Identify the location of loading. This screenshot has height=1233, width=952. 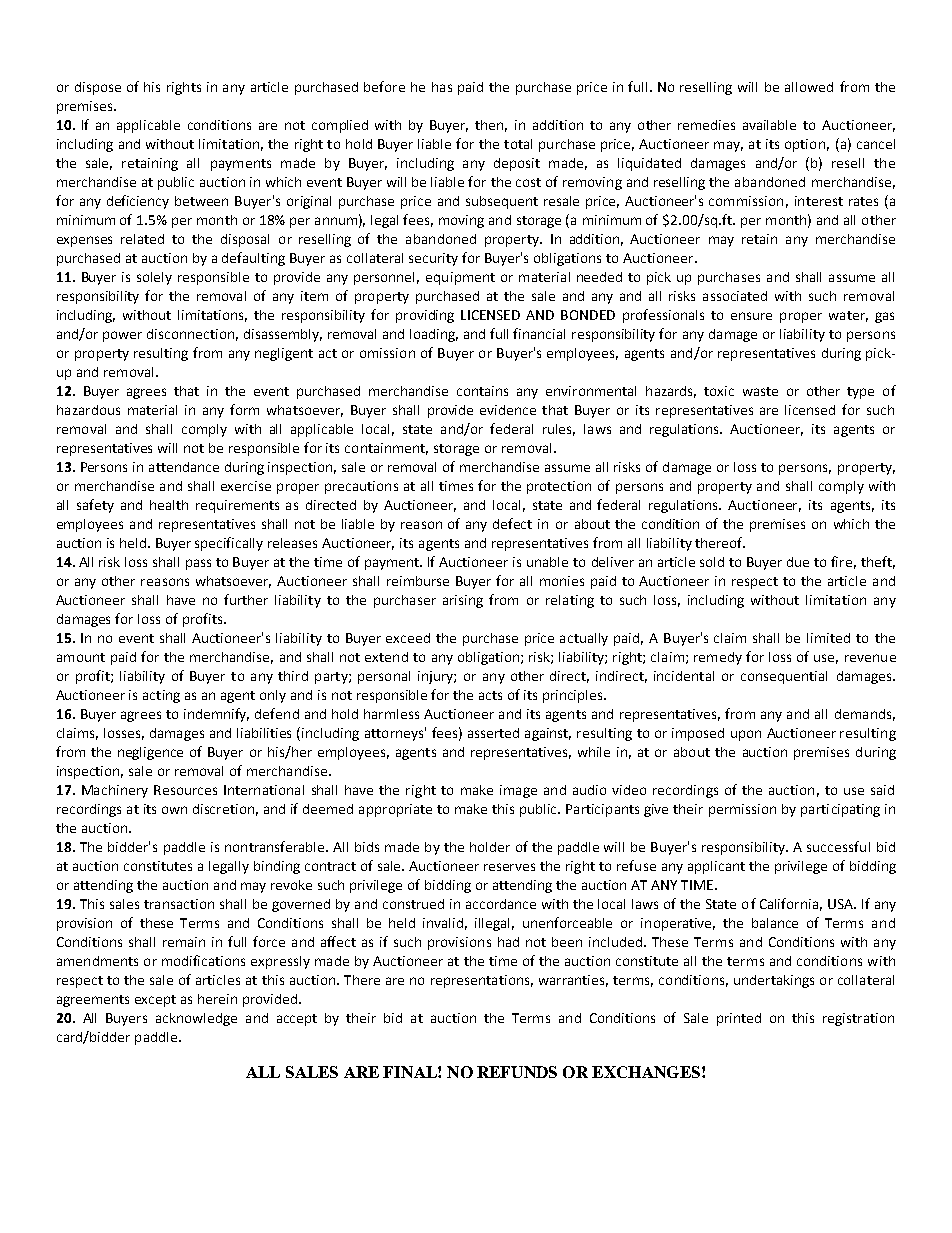
(434, 335).
